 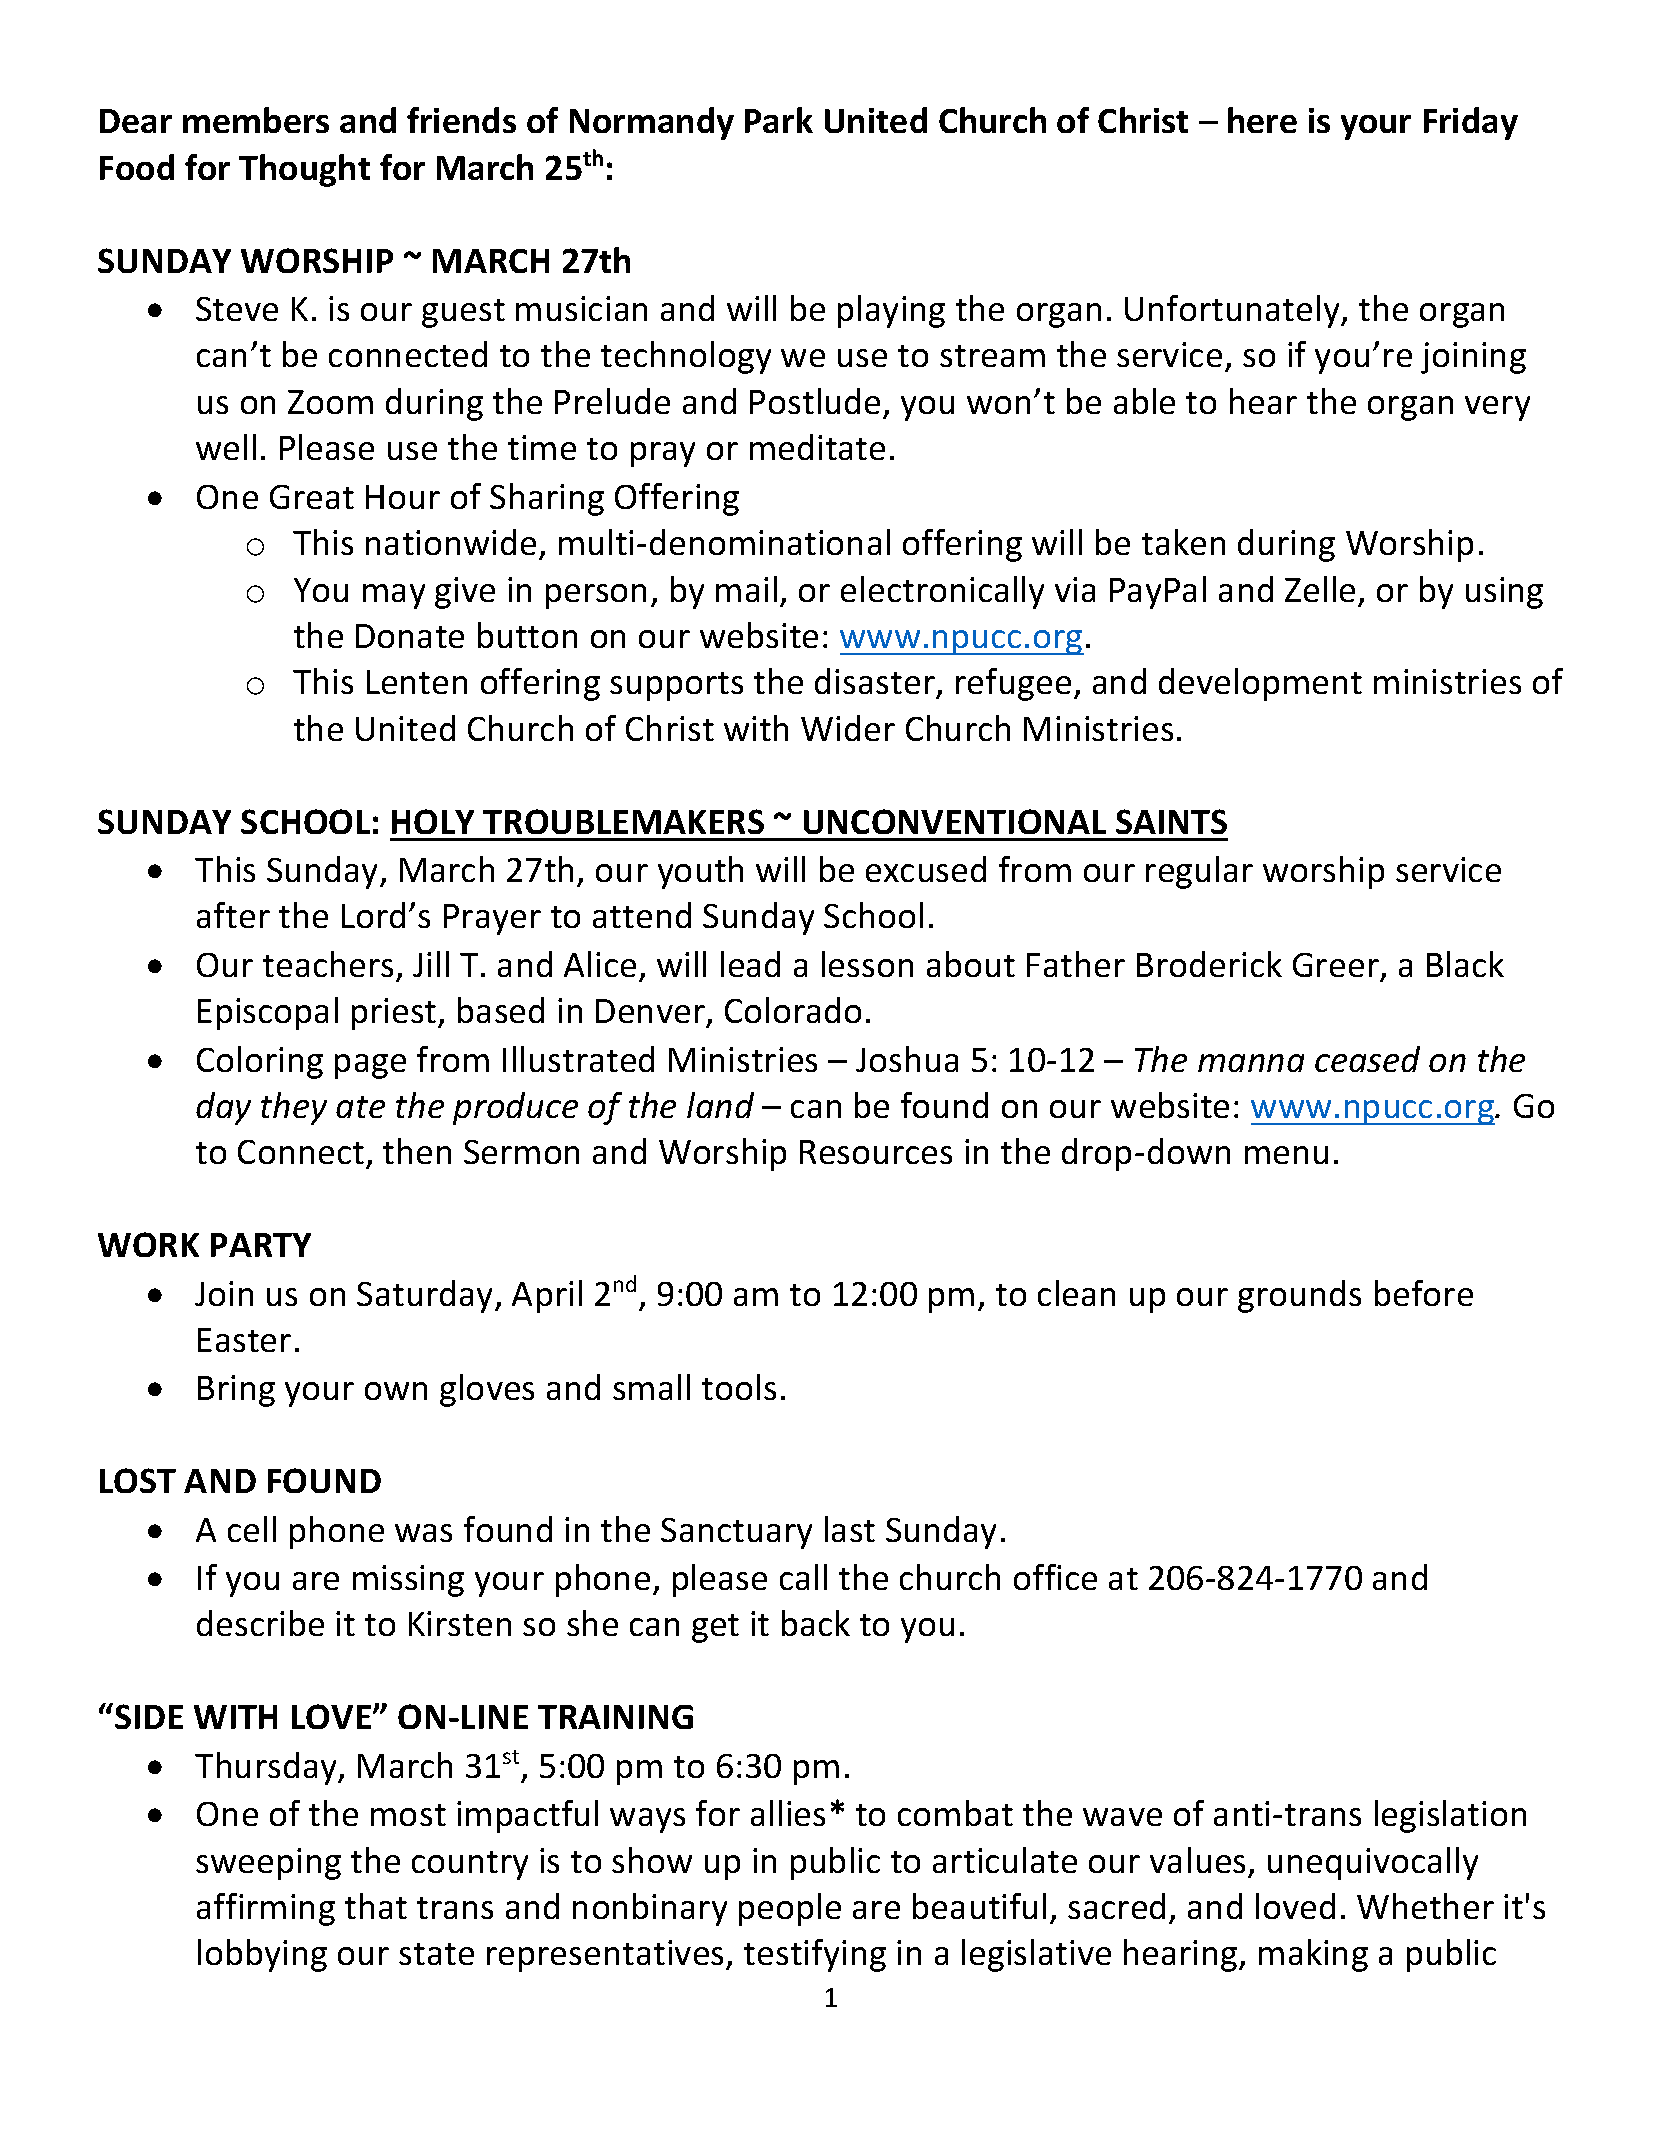 What do you see at coordinates (304, 170) in the screenshot?
I see `Thought` at bounding box center [304, 170].
